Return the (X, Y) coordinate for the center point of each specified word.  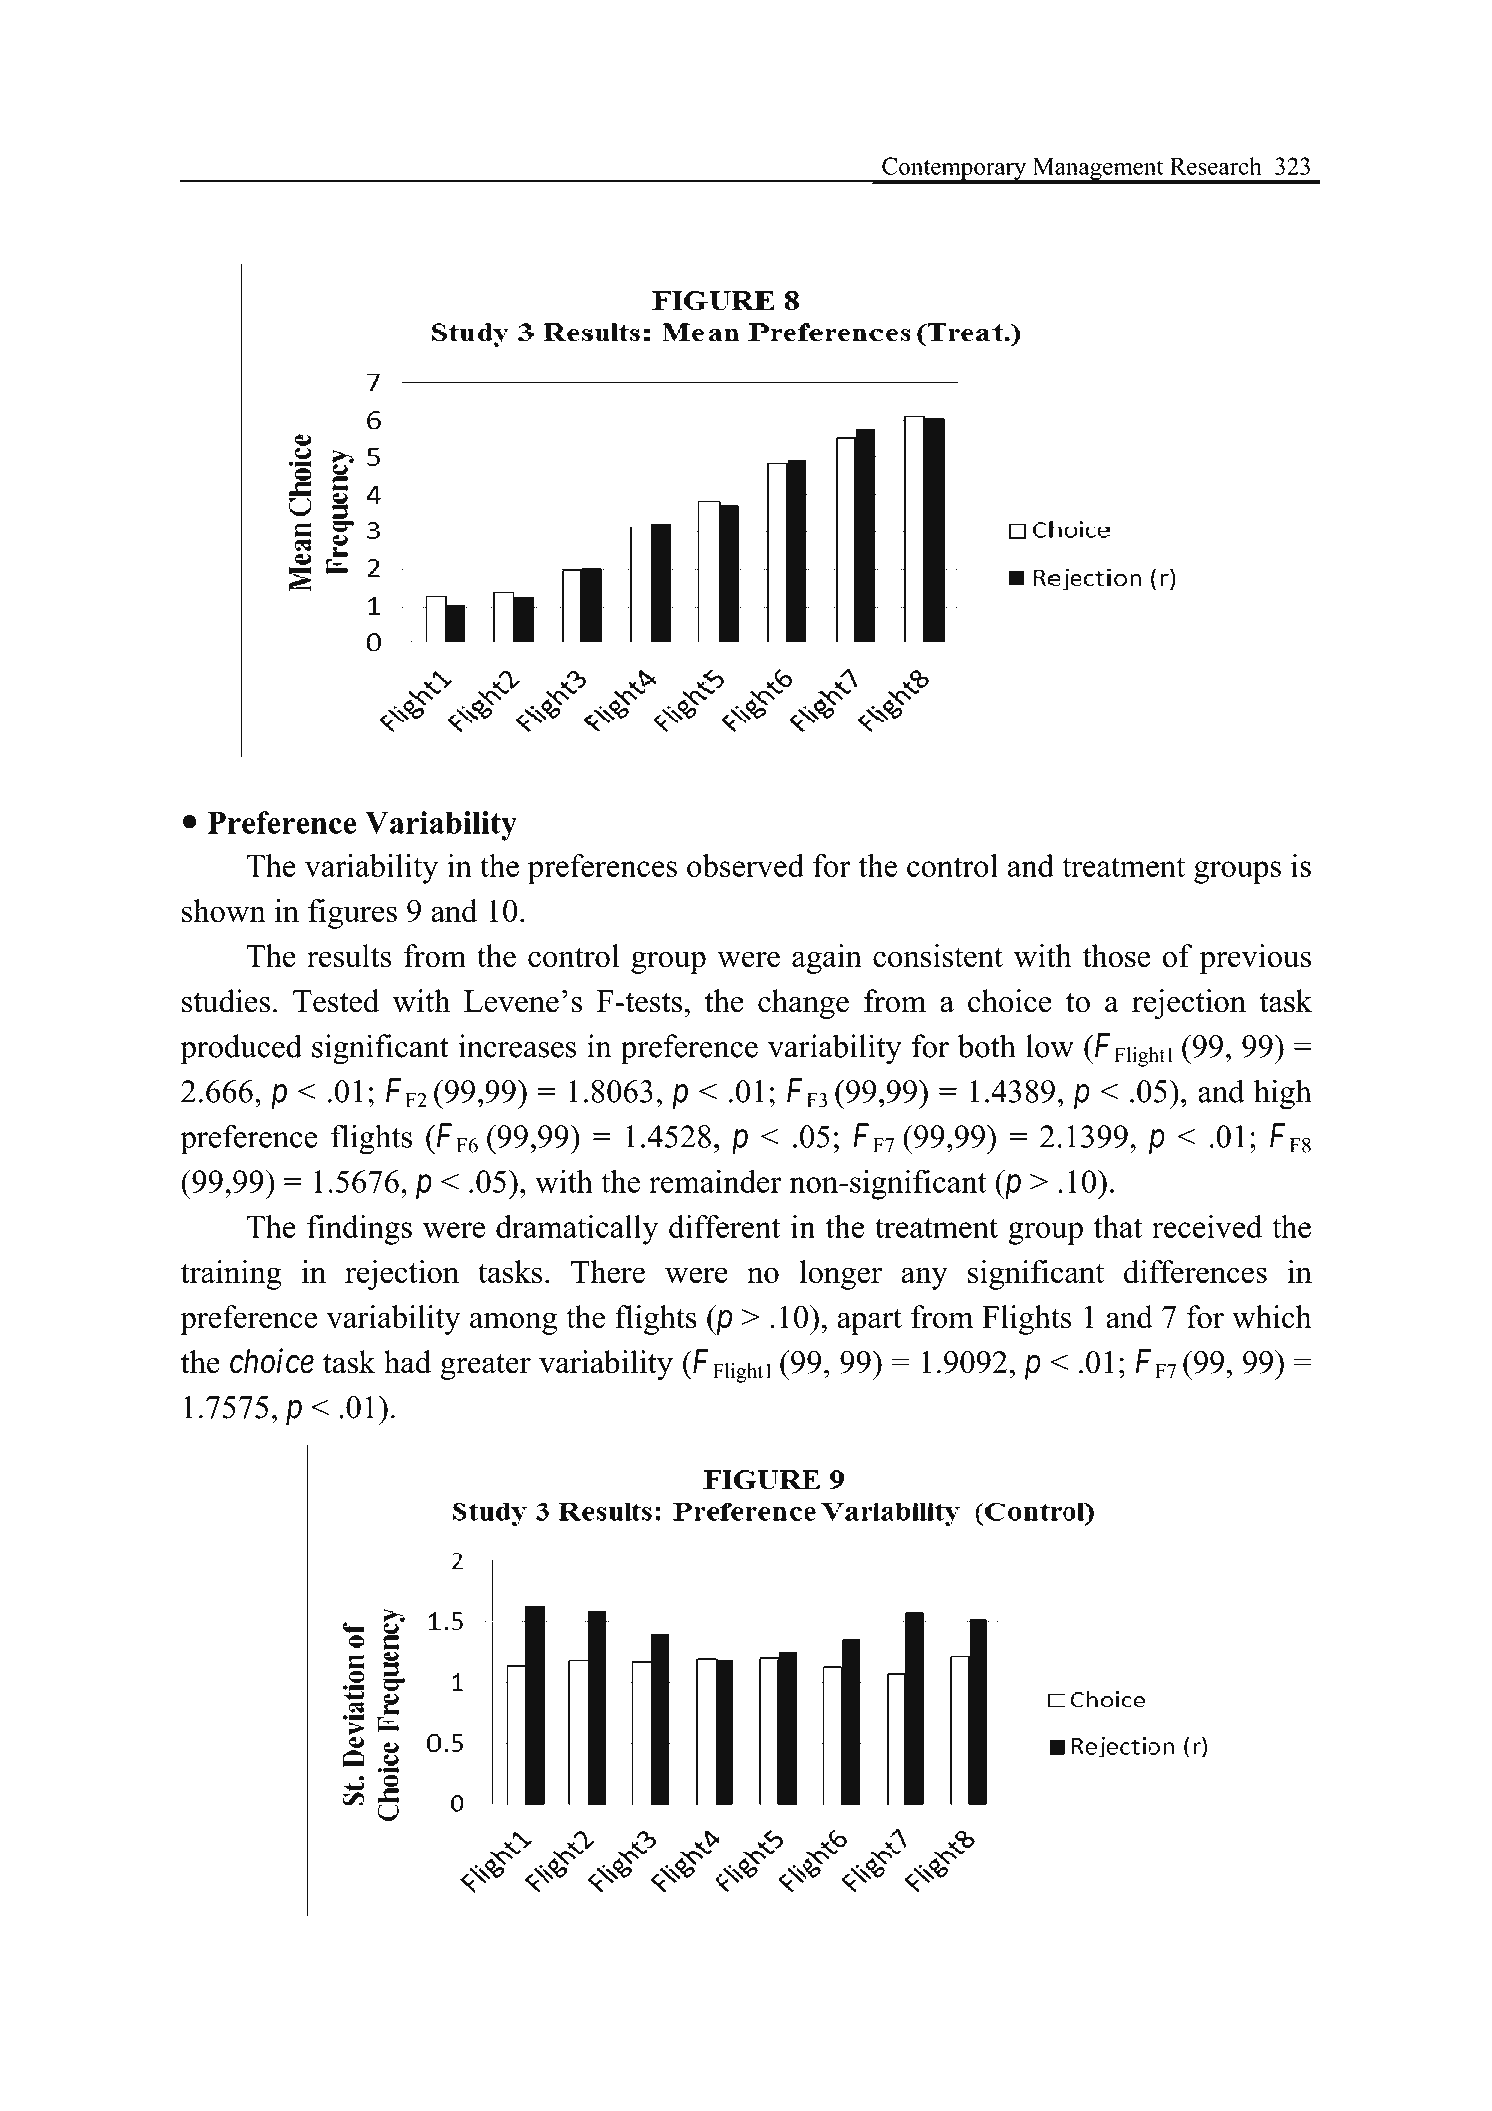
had (407, 1362)
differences (1195, 1272)
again (827, 959)
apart (869, 1321)
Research (1216, 166)
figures (352, 914)
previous (1255, 959)
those (1117, 956)
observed (745, 865)
